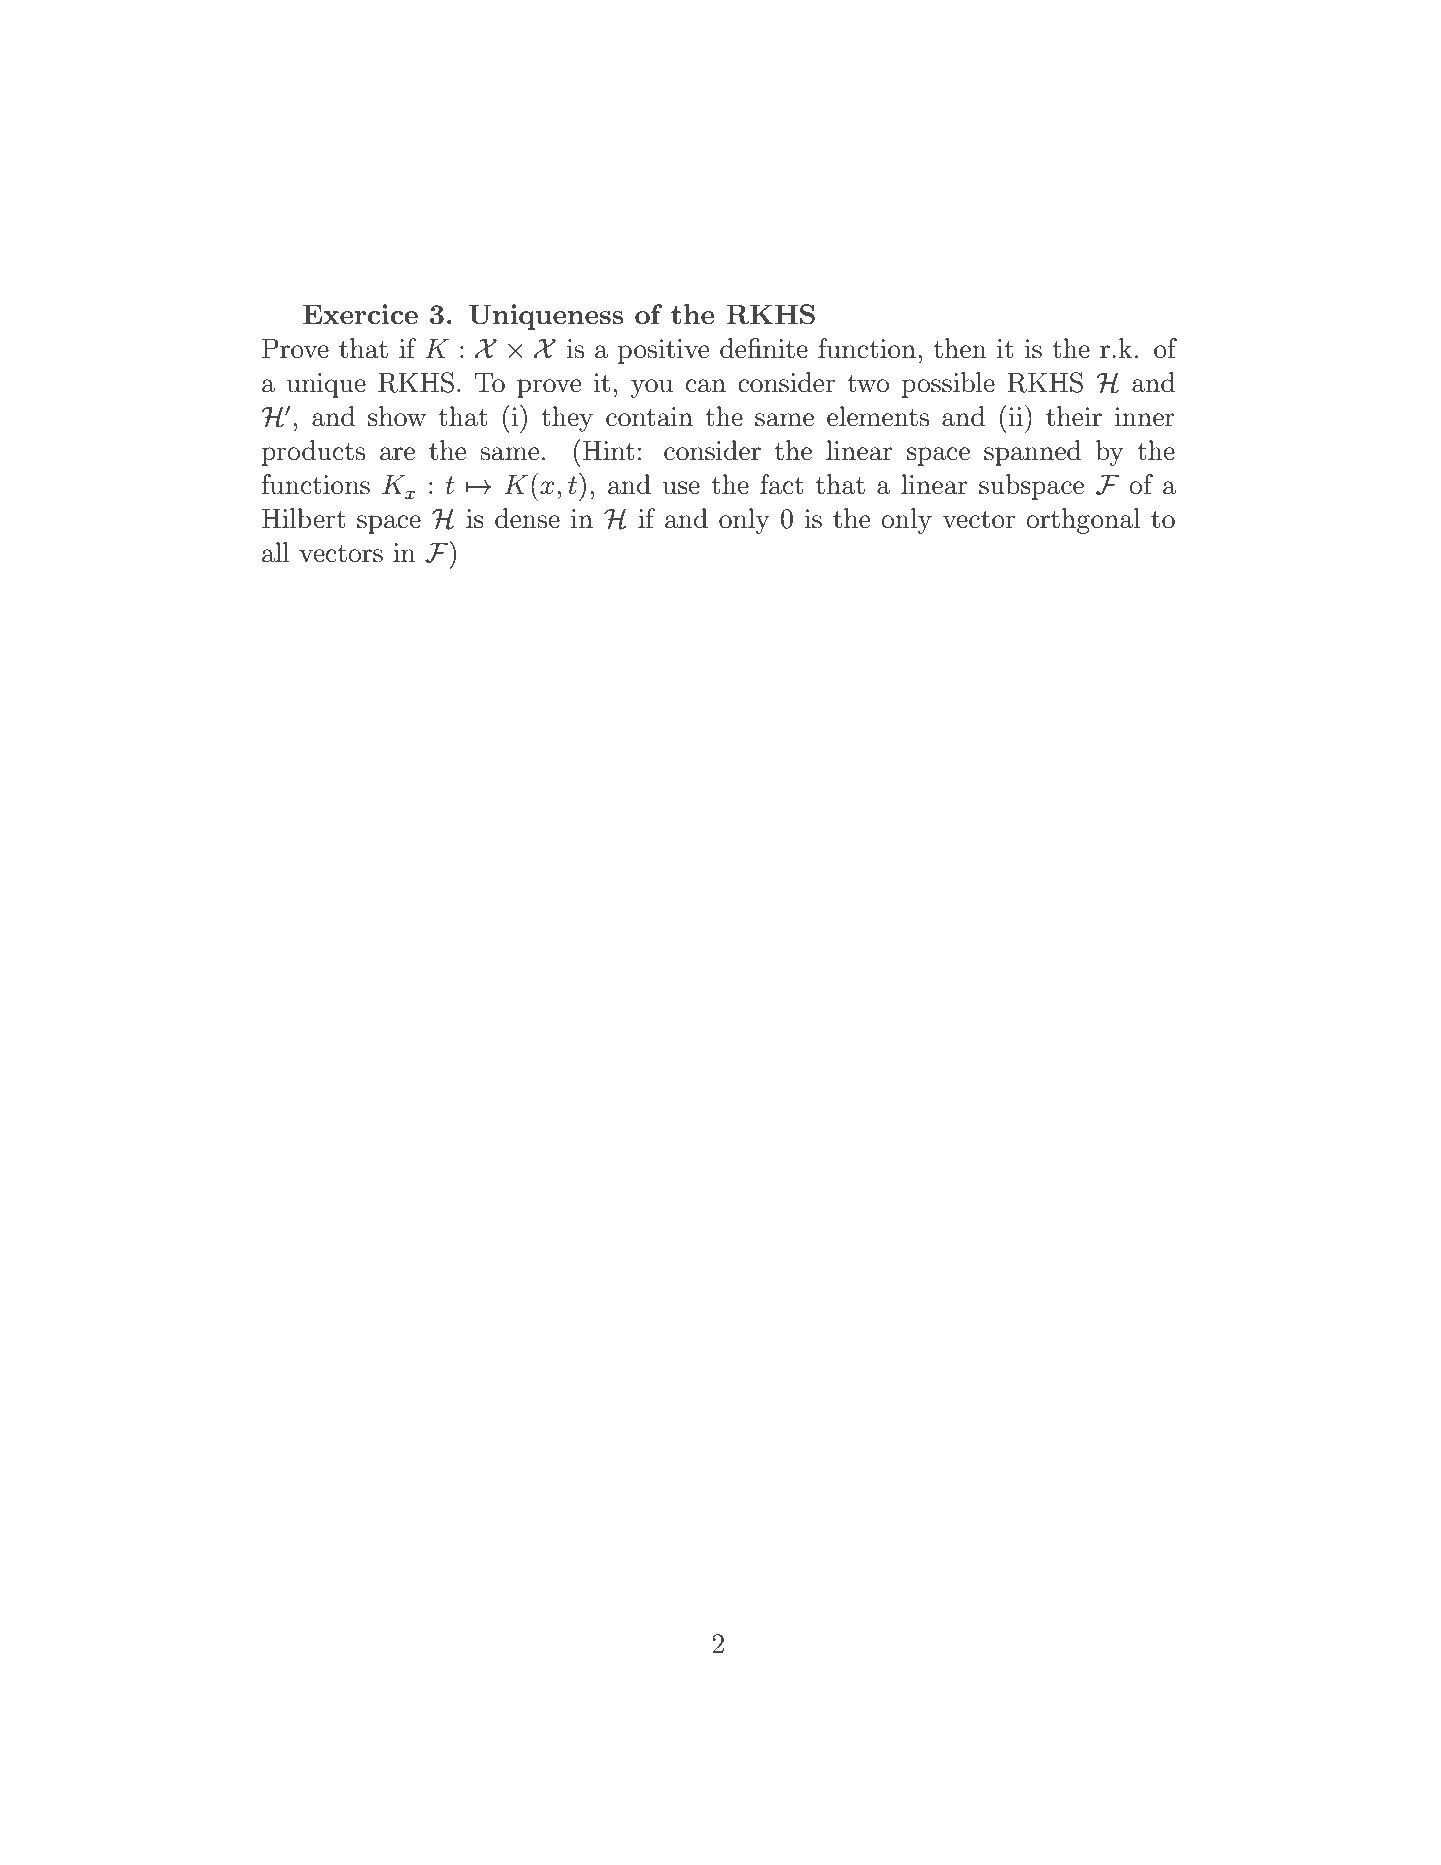  I want to click on all, so click(276, 552).
